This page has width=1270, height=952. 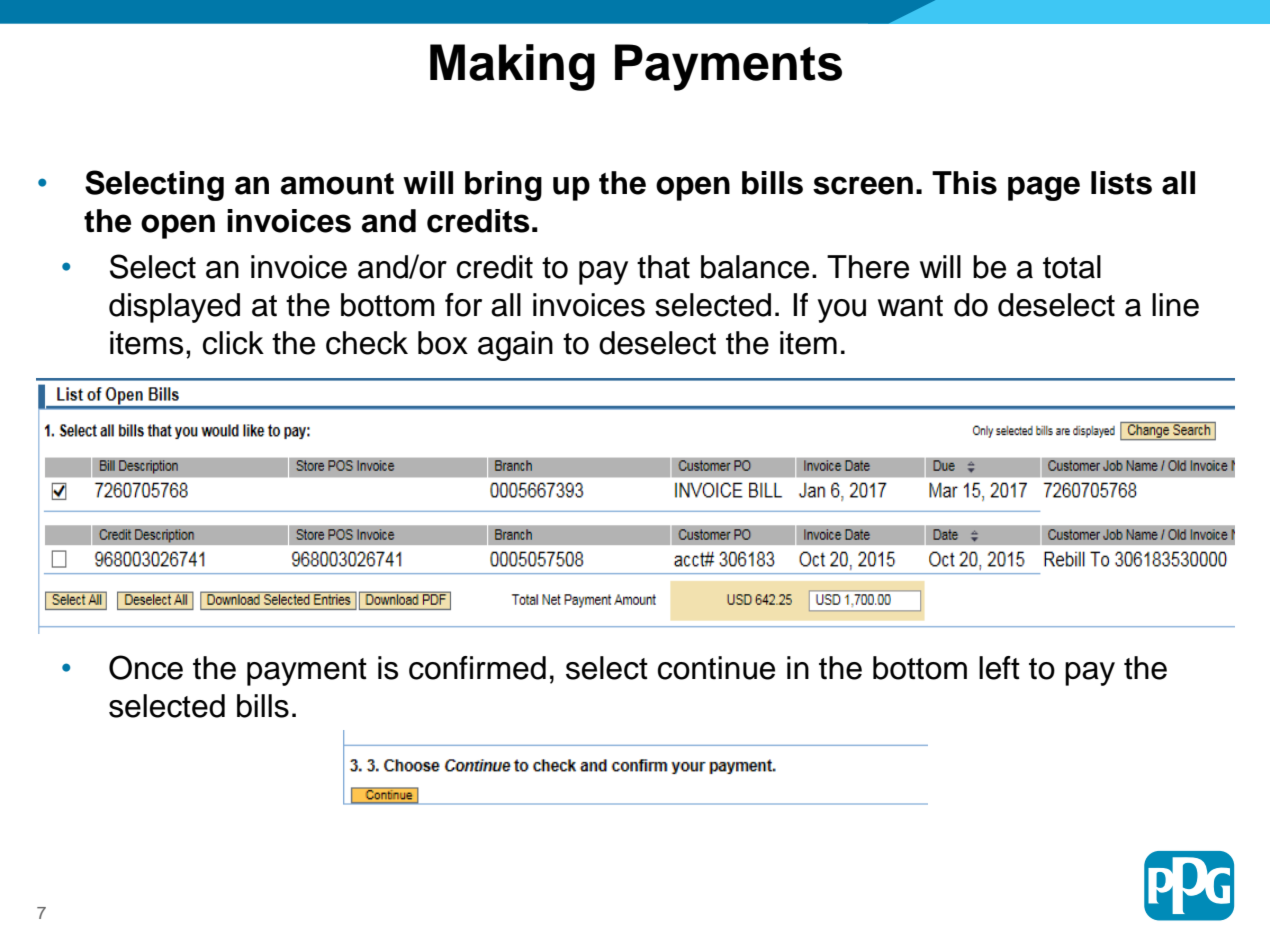 I want to click on that, so click(x=663, y=267).
